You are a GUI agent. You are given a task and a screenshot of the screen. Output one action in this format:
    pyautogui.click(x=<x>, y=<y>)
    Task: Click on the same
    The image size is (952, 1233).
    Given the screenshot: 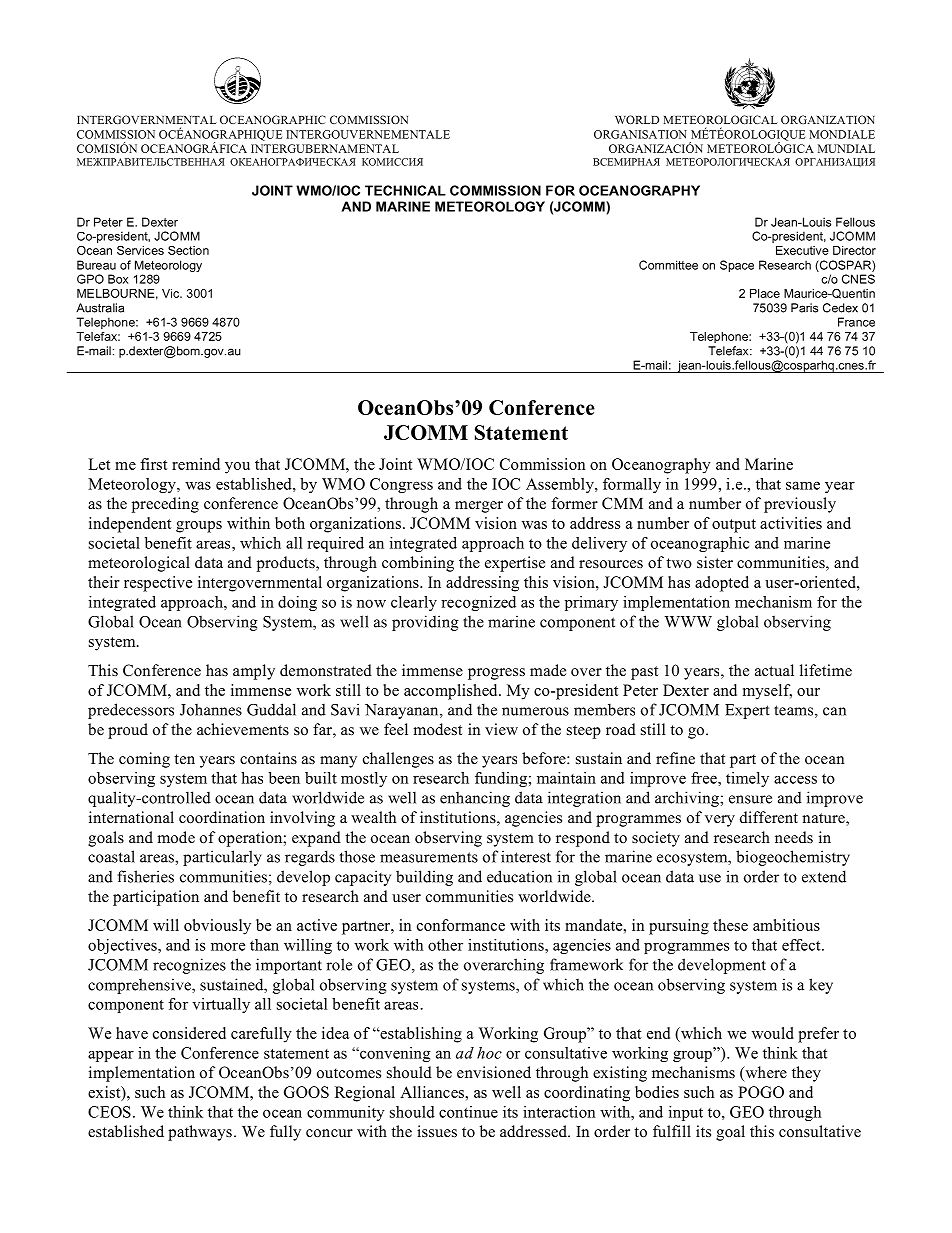 What is the action you would take?
    pyautogui.click(x=803, y=485)
